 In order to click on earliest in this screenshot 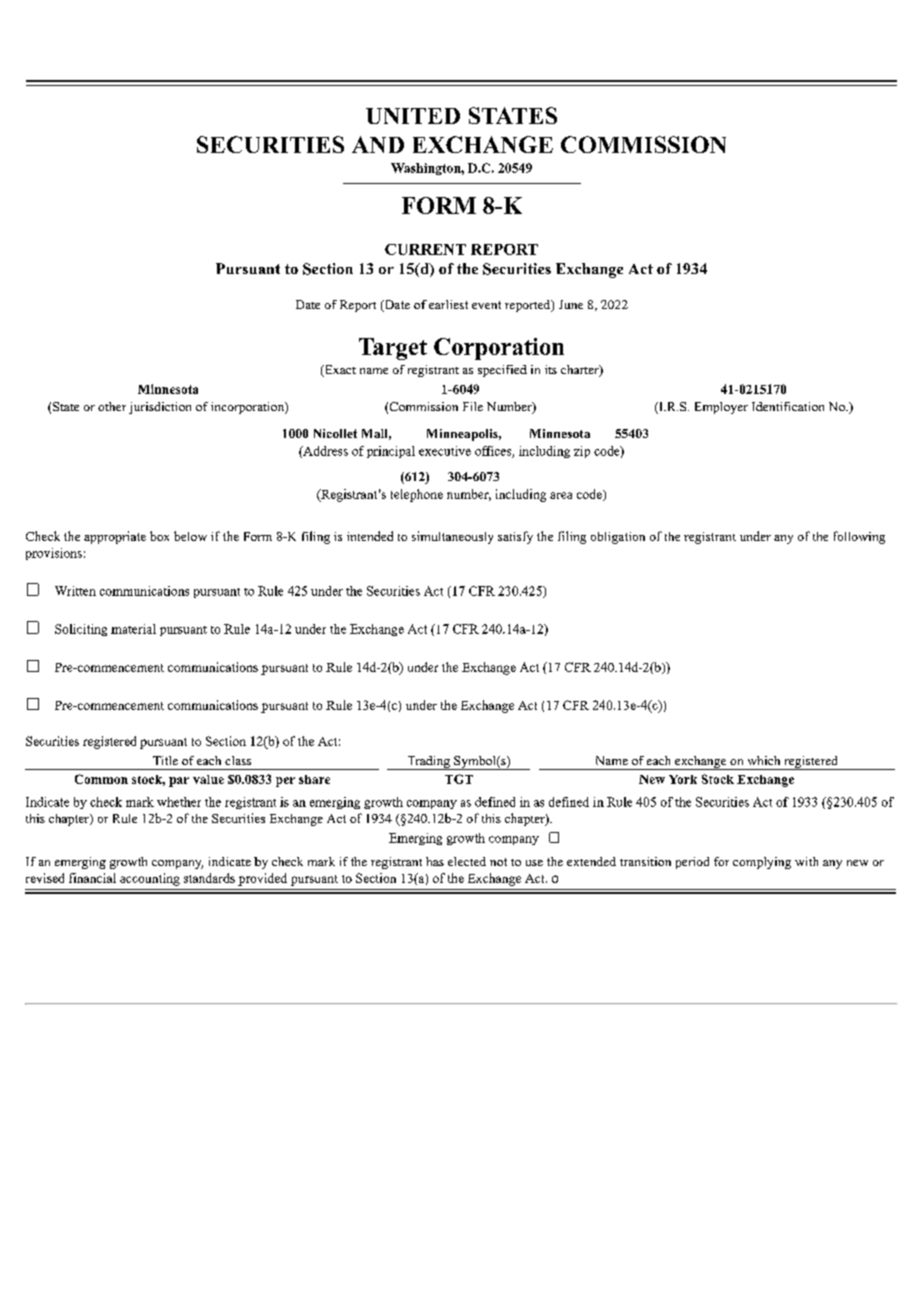, I will do `click(448, 304)`.
